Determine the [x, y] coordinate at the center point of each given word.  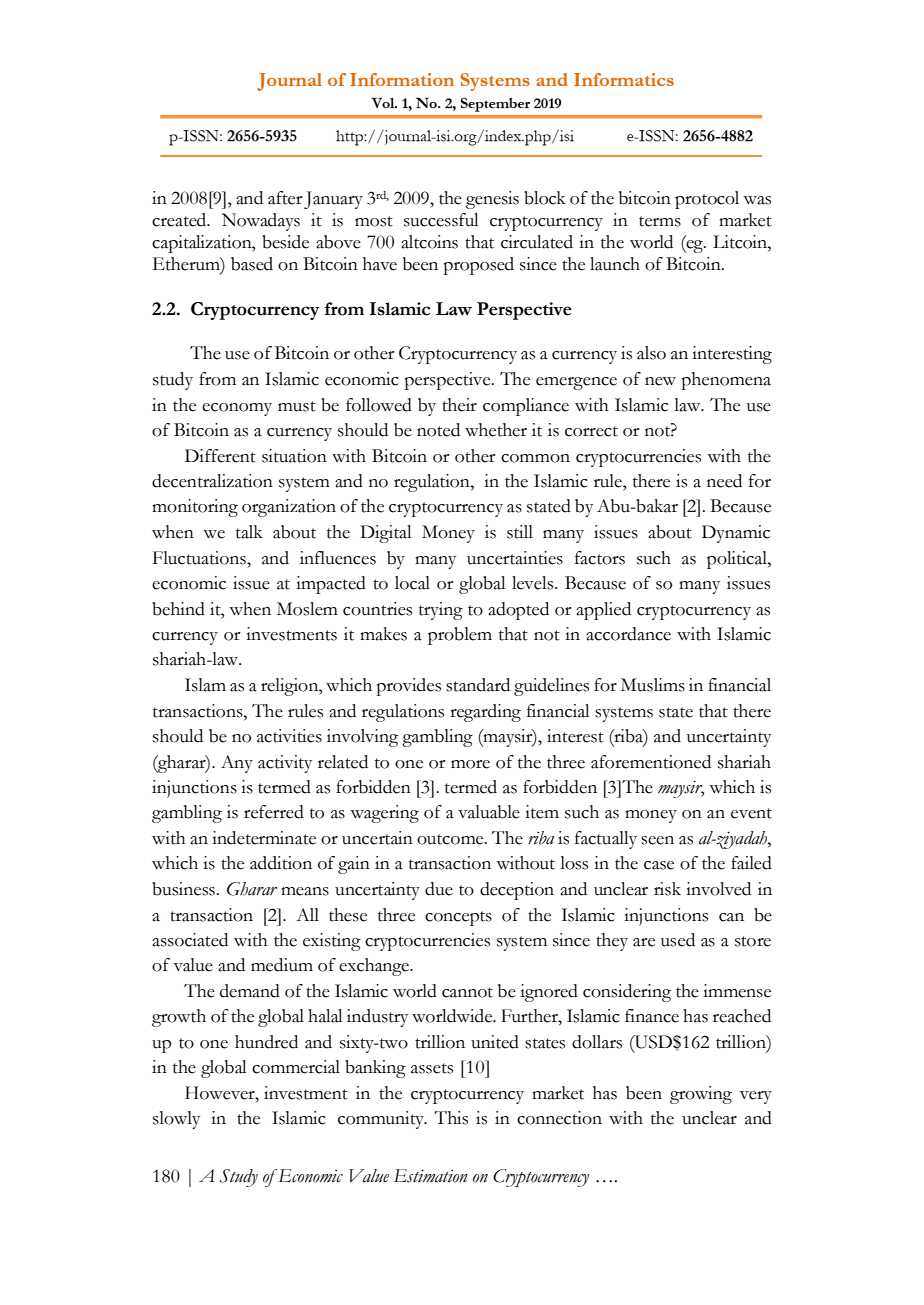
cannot [467, 992]
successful [441, 220]
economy [237, 409]
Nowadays [261, 222]
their [459, 405]
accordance [628, 634]
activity [285, 764]
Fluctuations [200, 558]
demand [250, 991]
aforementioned [651, 762]
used [678, 940]
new [660, 381]
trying [441, 611]
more [470, 764]
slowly [176, 1120]
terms [660, 221]
